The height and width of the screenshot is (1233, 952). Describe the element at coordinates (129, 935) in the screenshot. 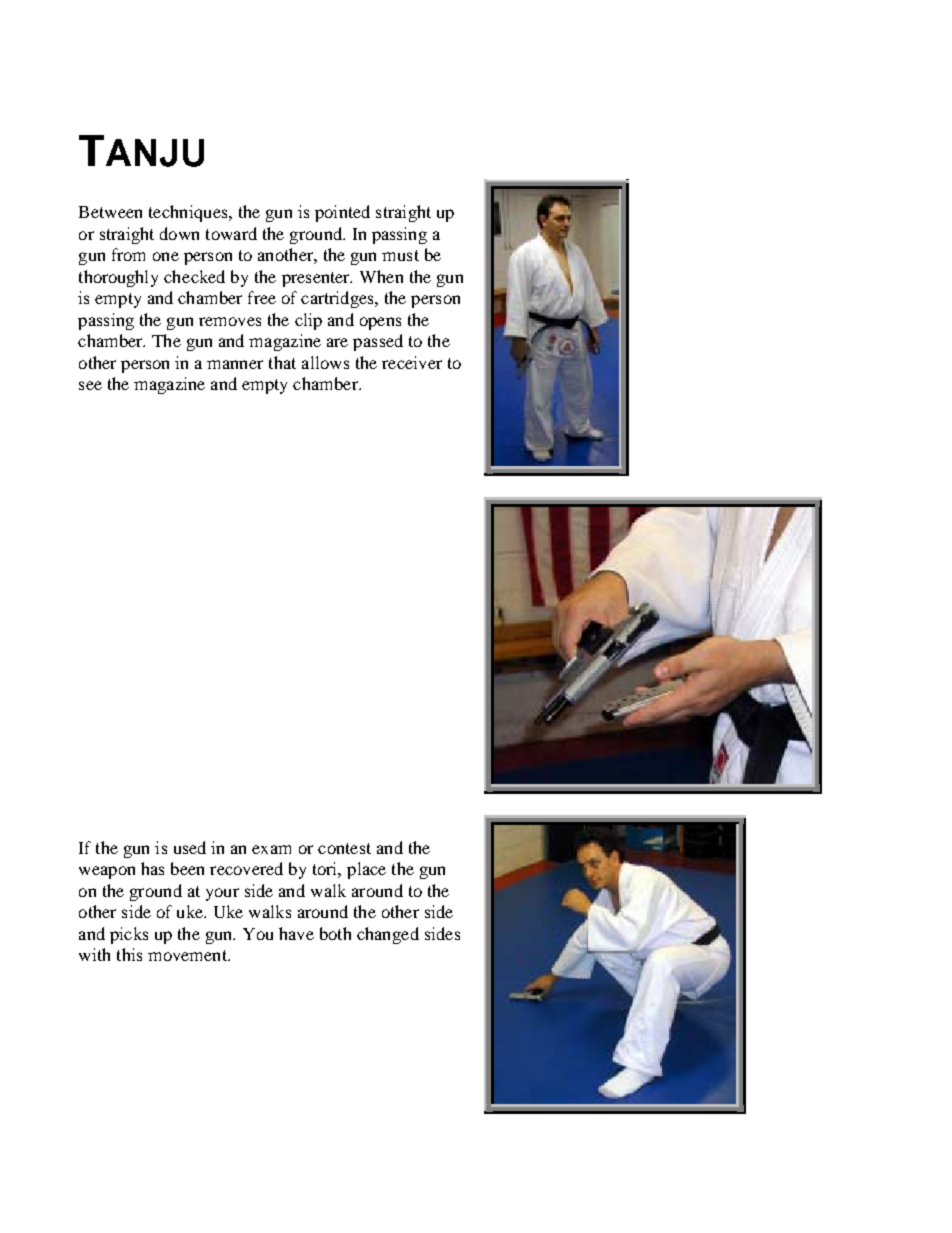

I see `picks` at that location.
